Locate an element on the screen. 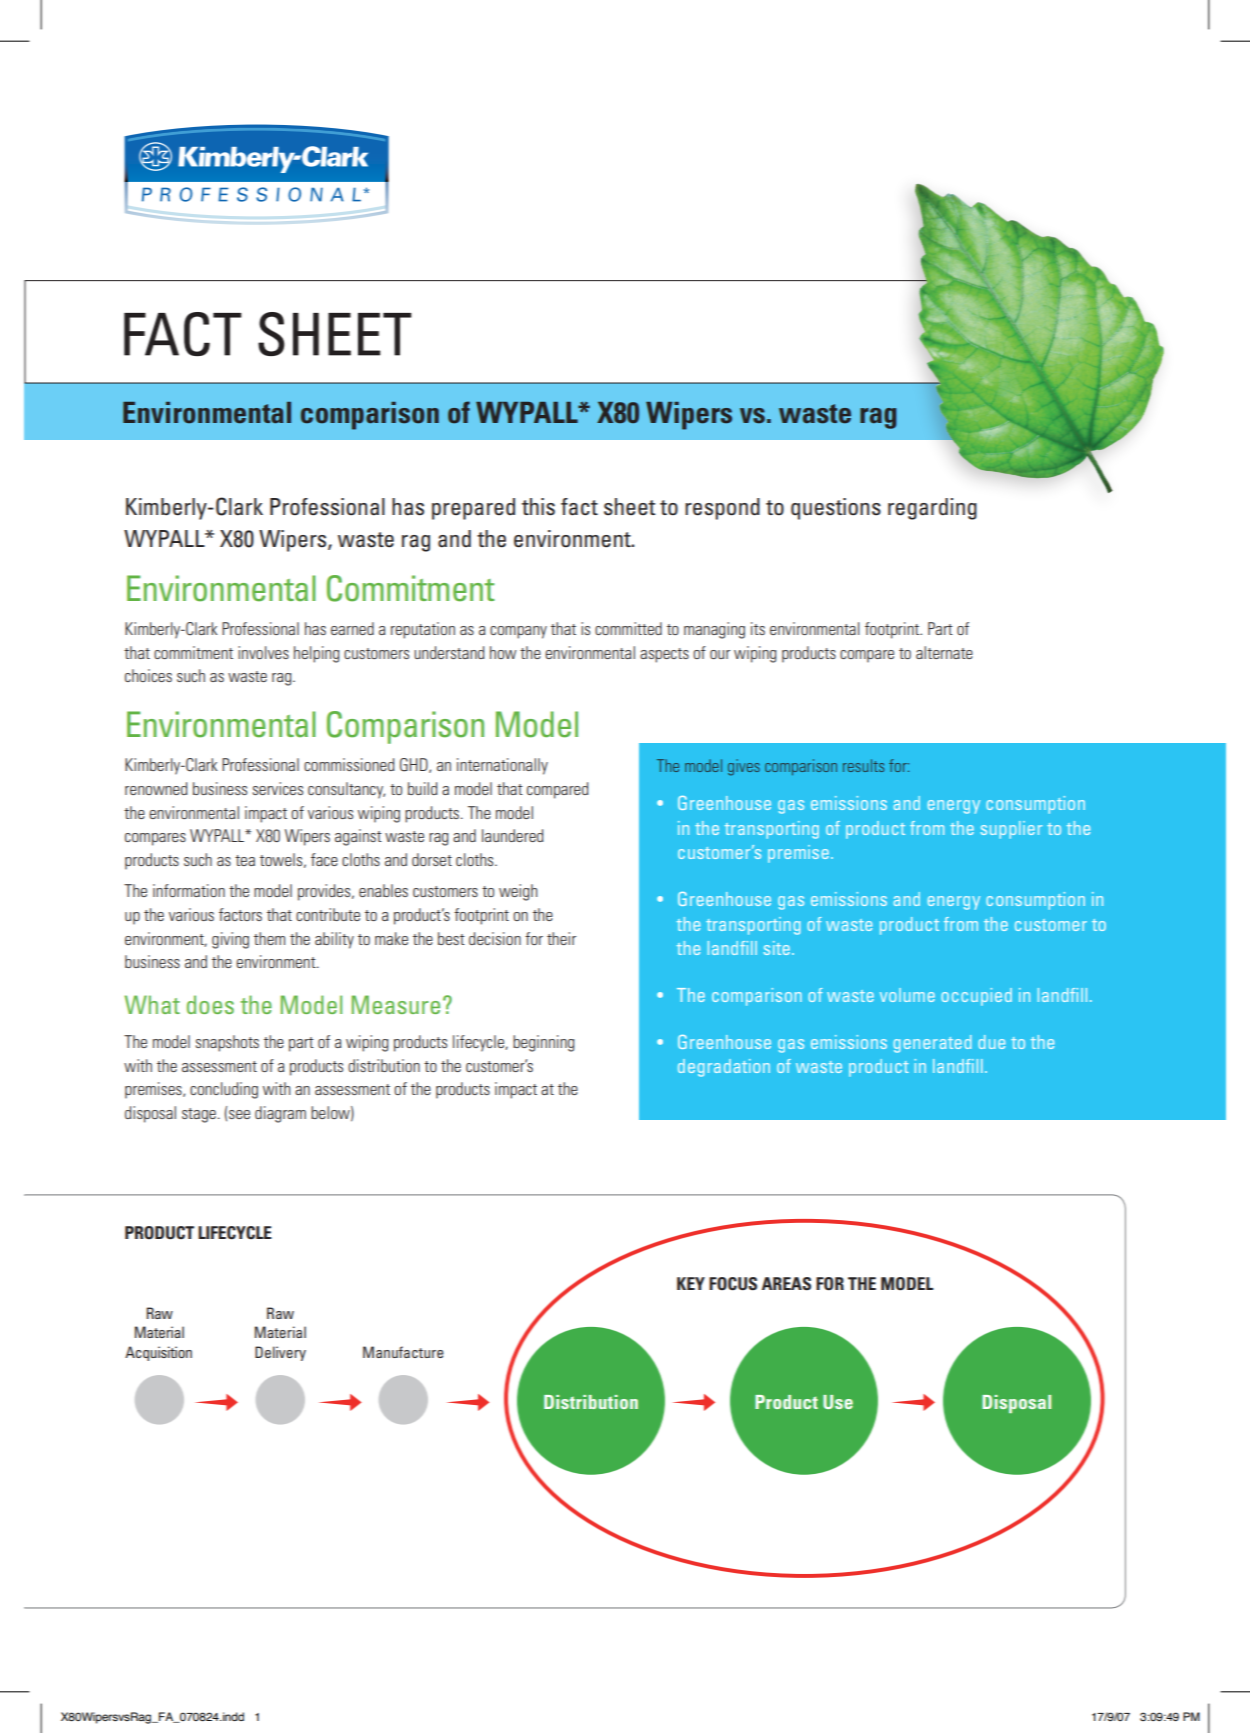 This screenshot has width=1250, height=1733. this is located at coordinates (538, 507).
